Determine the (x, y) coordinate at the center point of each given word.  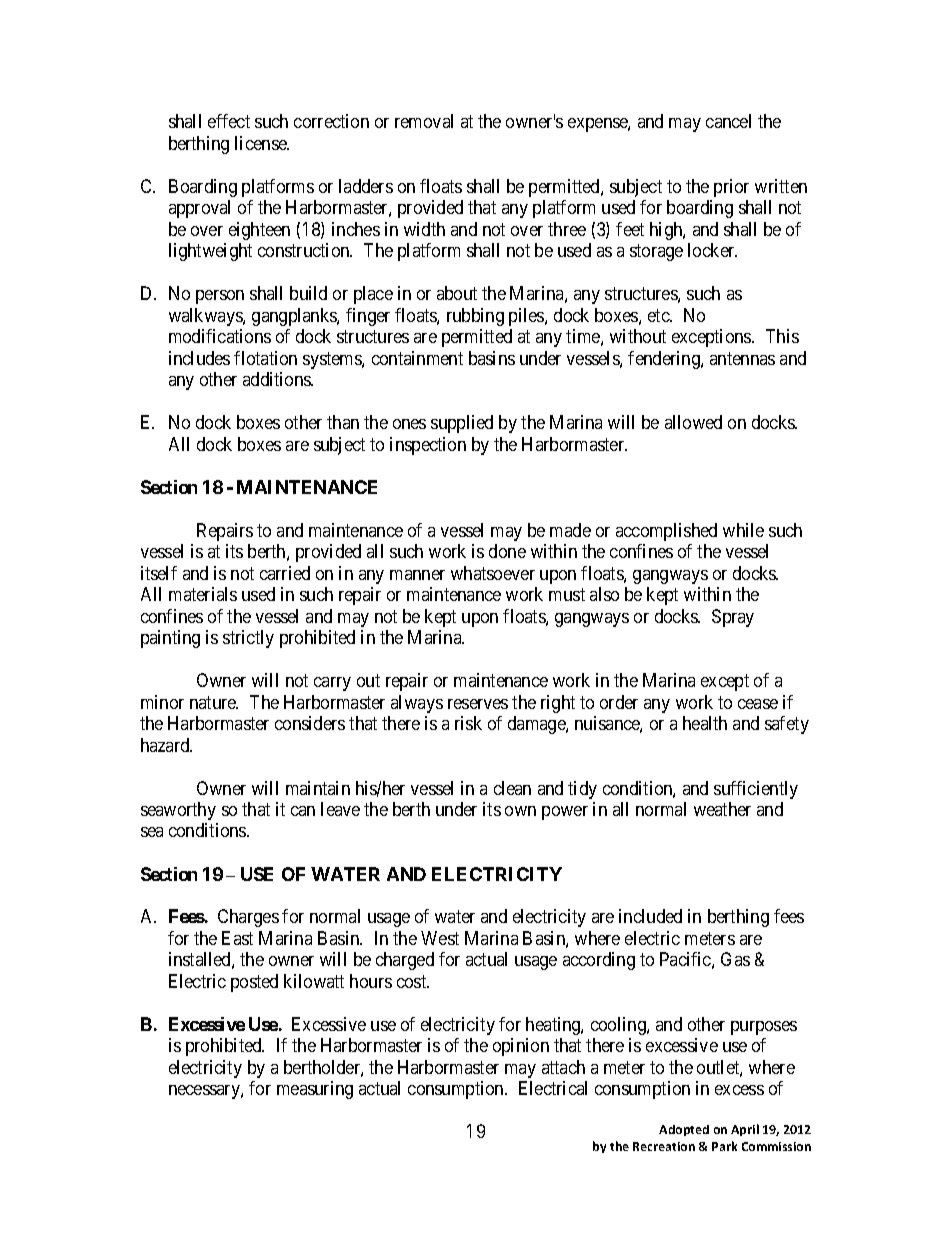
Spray (733, 618)
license (262, 143)
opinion (521, 1047)
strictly (248, 639)
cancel (728, 121)
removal (424, 121)
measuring (315, 1090)
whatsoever (493, 573)
